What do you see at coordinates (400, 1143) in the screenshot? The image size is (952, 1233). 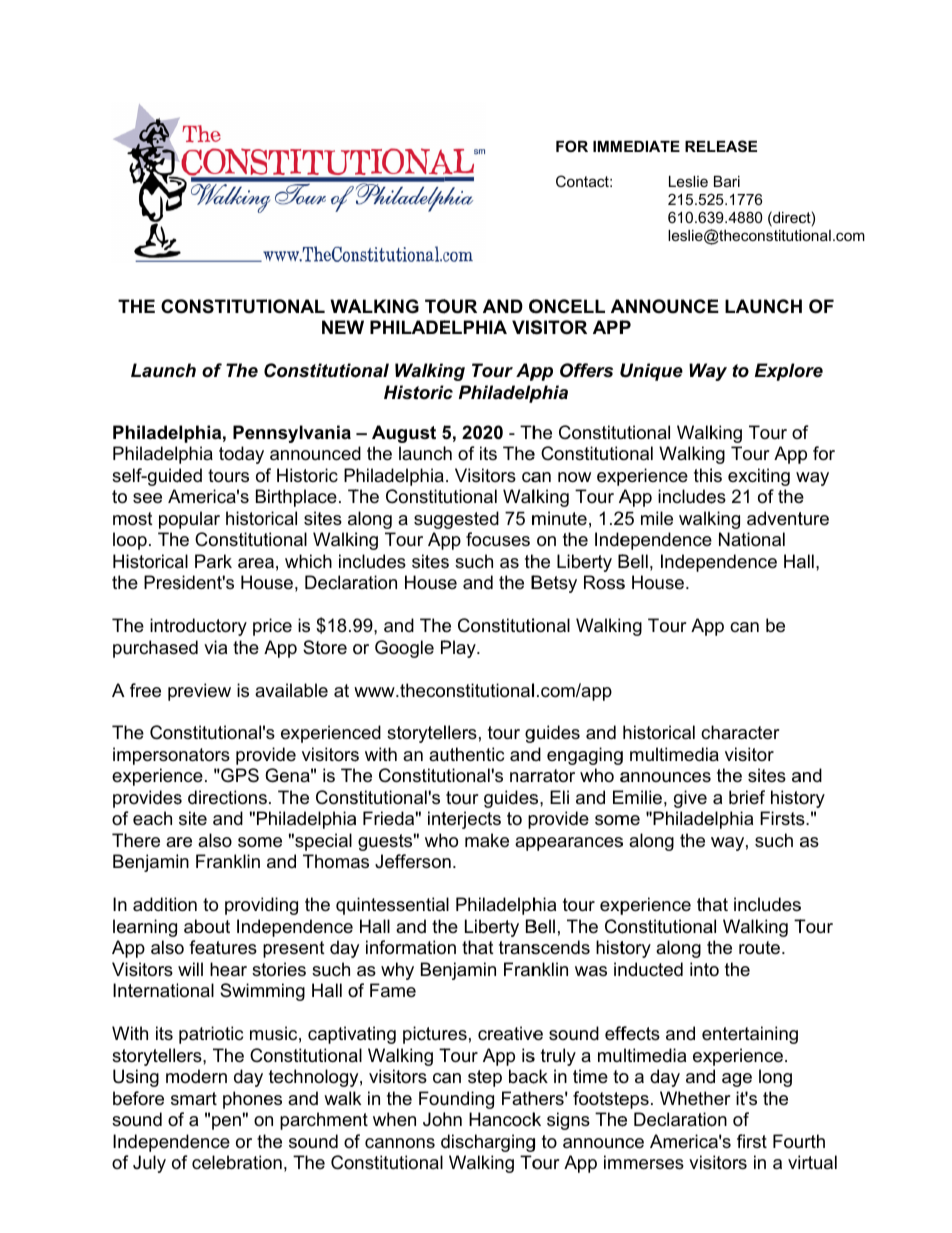 I see `cannons` at bounding box center [400, 1143].
